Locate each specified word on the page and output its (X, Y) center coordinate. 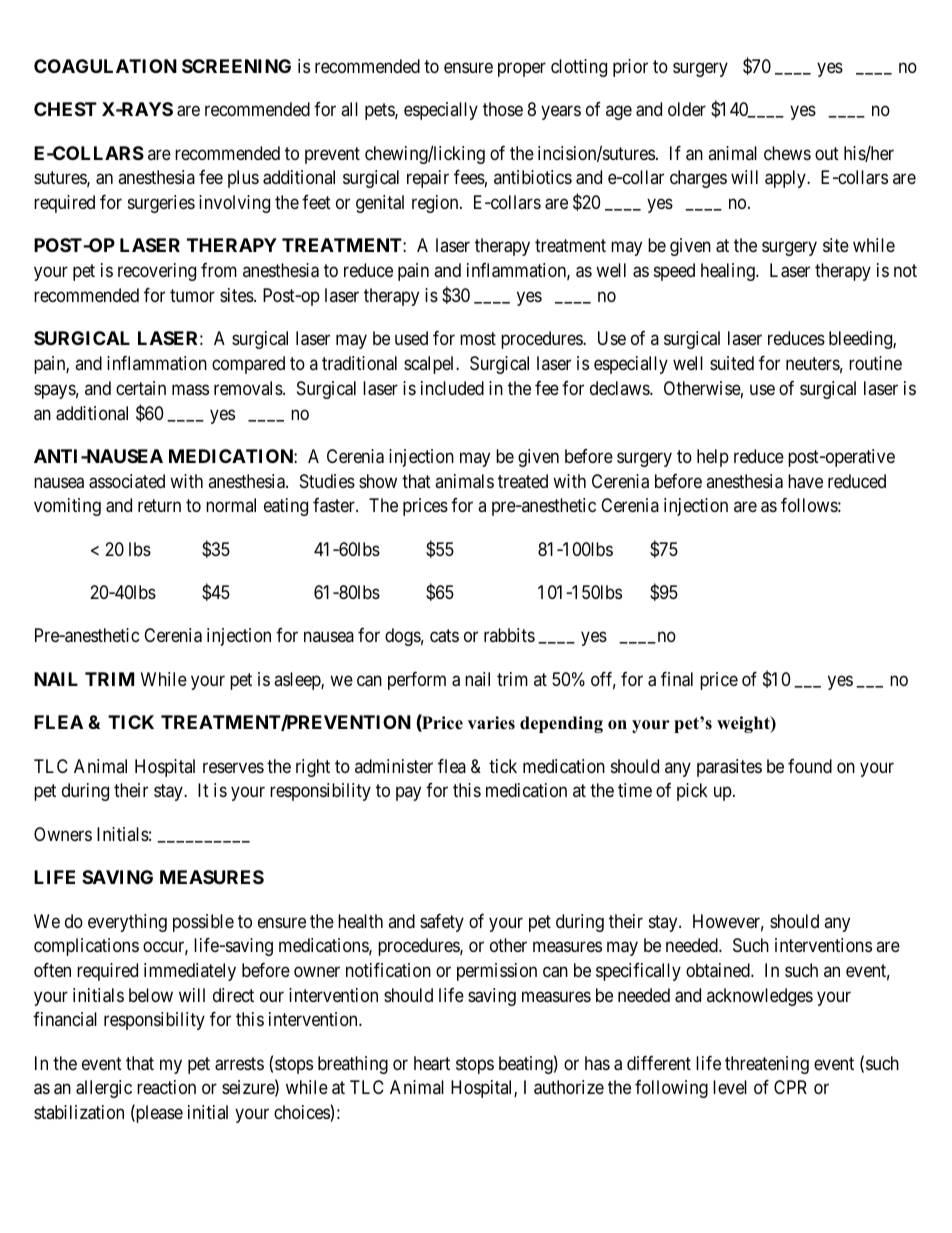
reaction (166, 1087)
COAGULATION (105, 66)
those (503, 109)
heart (432, 1063)
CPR (790, 1087)
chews (787, 153)
